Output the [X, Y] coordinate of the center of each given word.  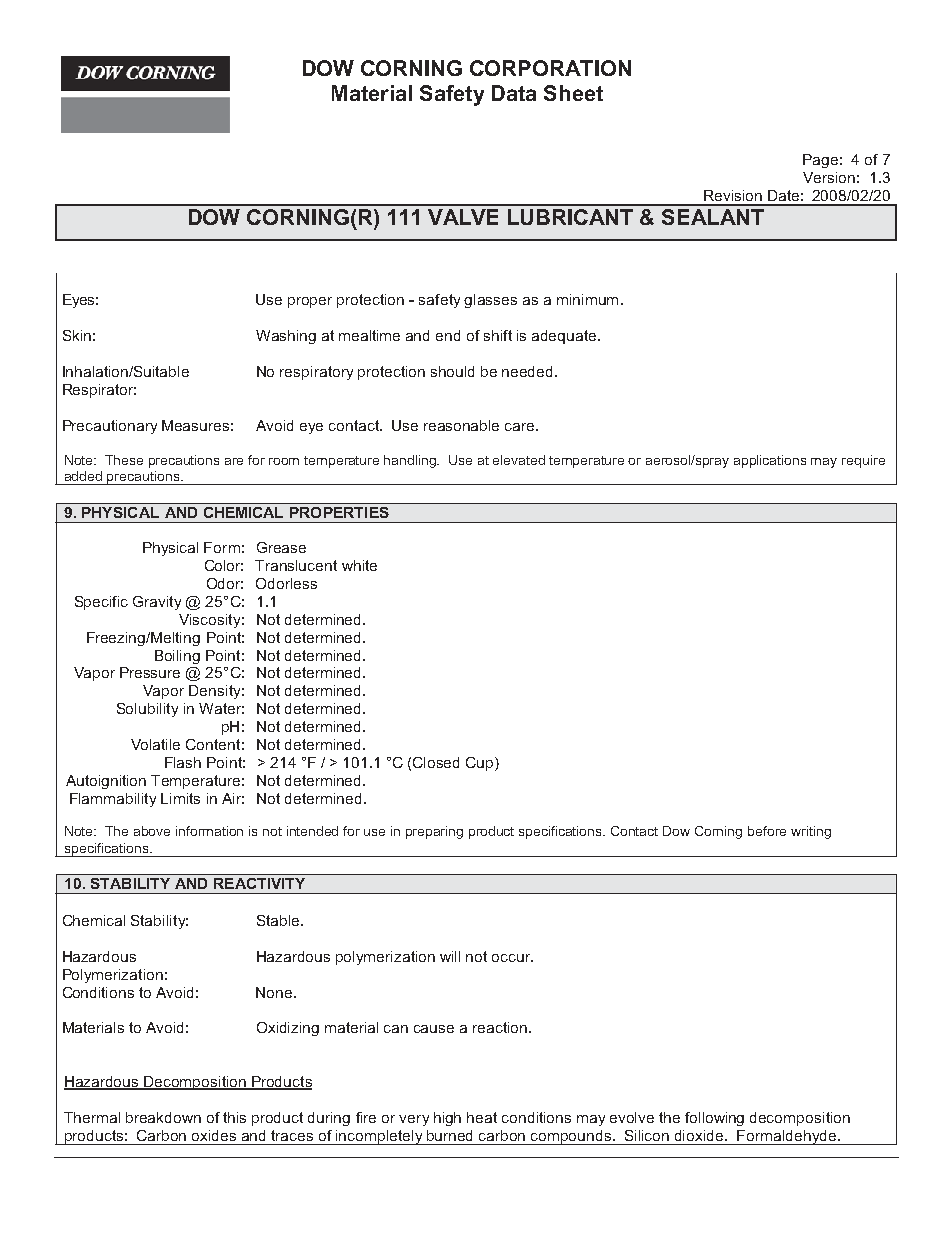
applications [770, 461]
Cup [481, 764]
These [124, 460]
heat [482, 1117]
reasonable [461, 425]
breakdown [163, 1117]
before [767, 831]
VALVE [463, 217]
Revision [733, 195]
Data [514, 93]
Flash [183, 762]
